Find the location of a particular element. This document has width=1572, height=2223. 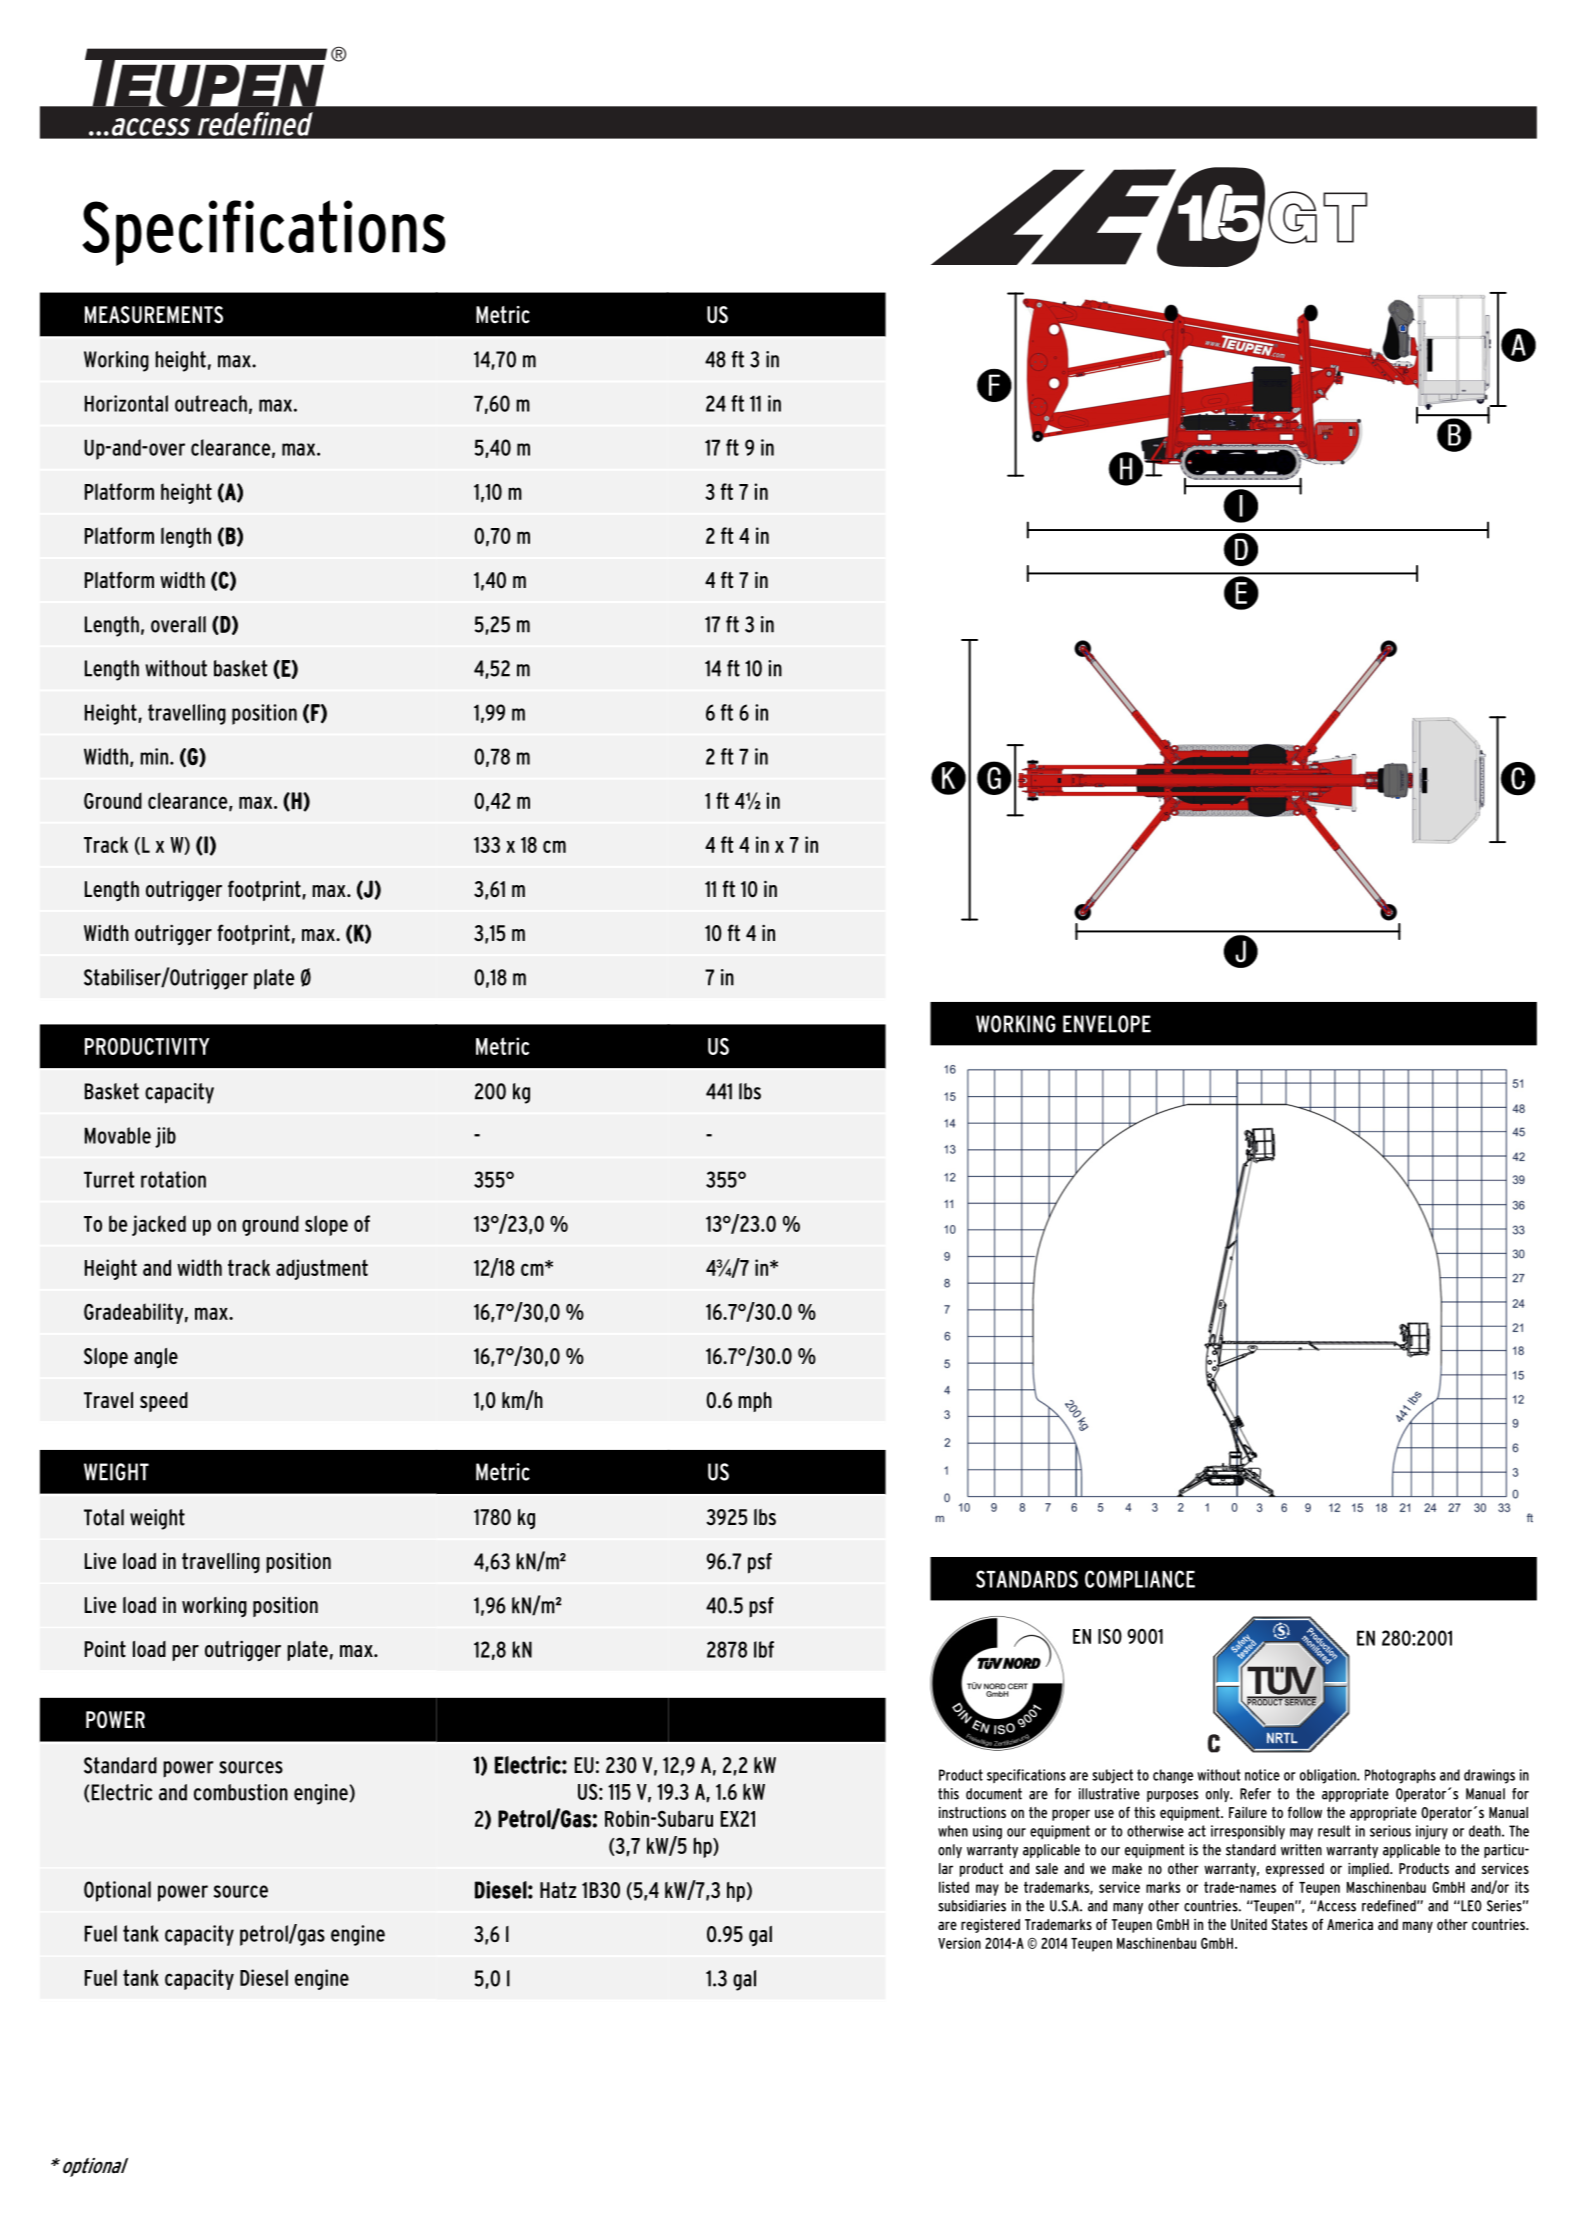

mph is located at coordinates (755, 1402).
